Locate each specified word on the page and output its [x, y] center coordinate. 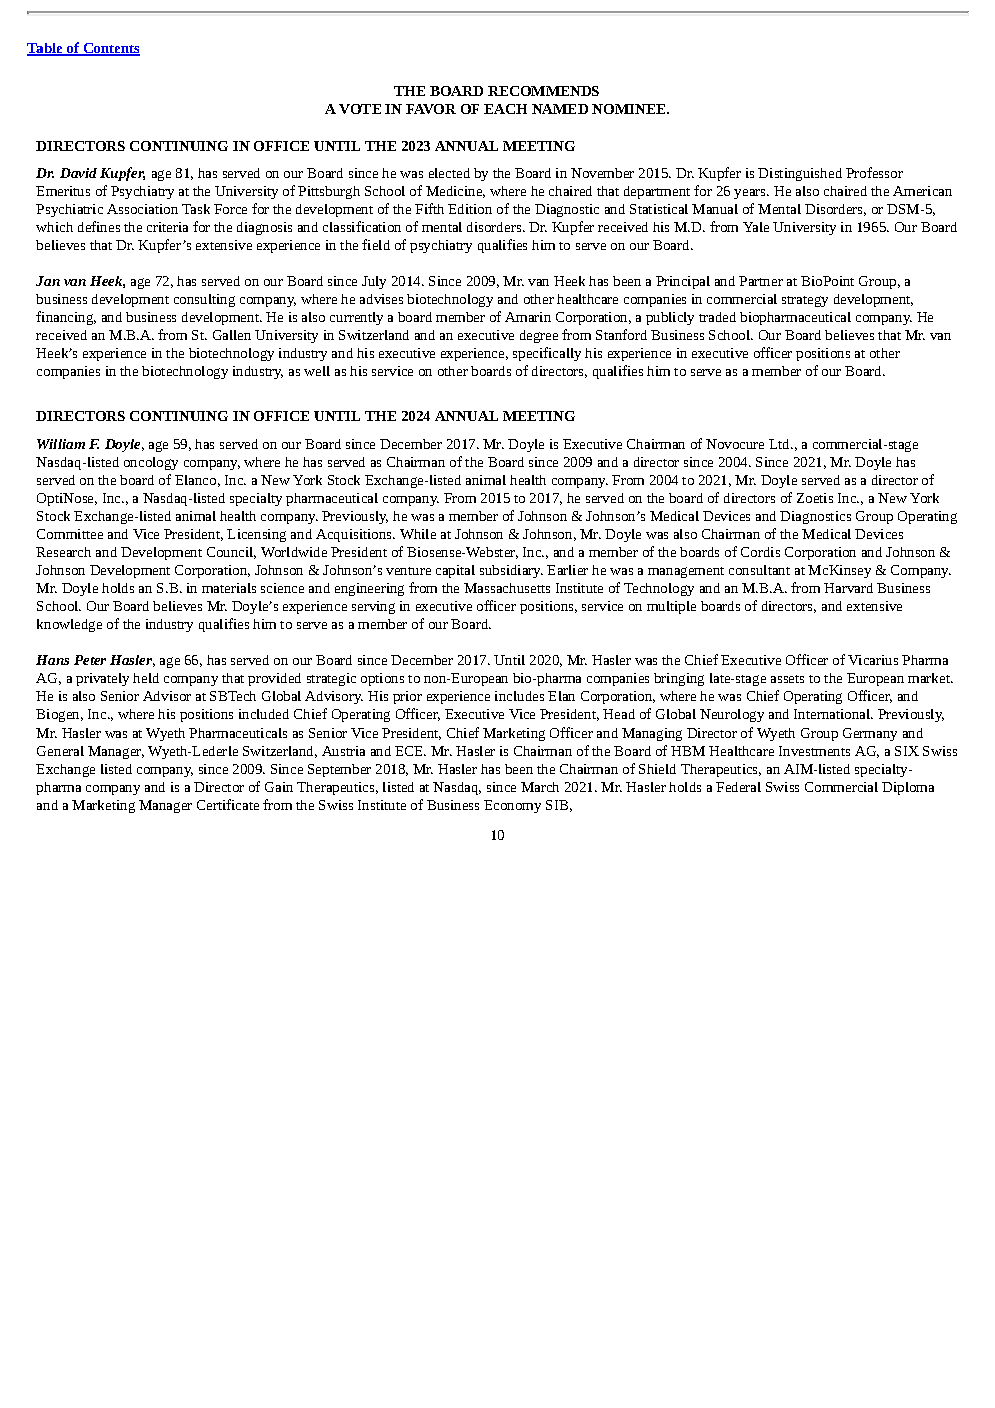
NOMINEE [628, 109]
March [540, 787]
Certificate [228, 804]
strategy [805, 301]
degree [539, 336]
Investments [814, 751]
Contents [110, 49]
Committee [70, 534]
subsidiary [511, 571]
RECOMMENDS [543, 91]
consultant [759, 570]
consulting [204, 300]
